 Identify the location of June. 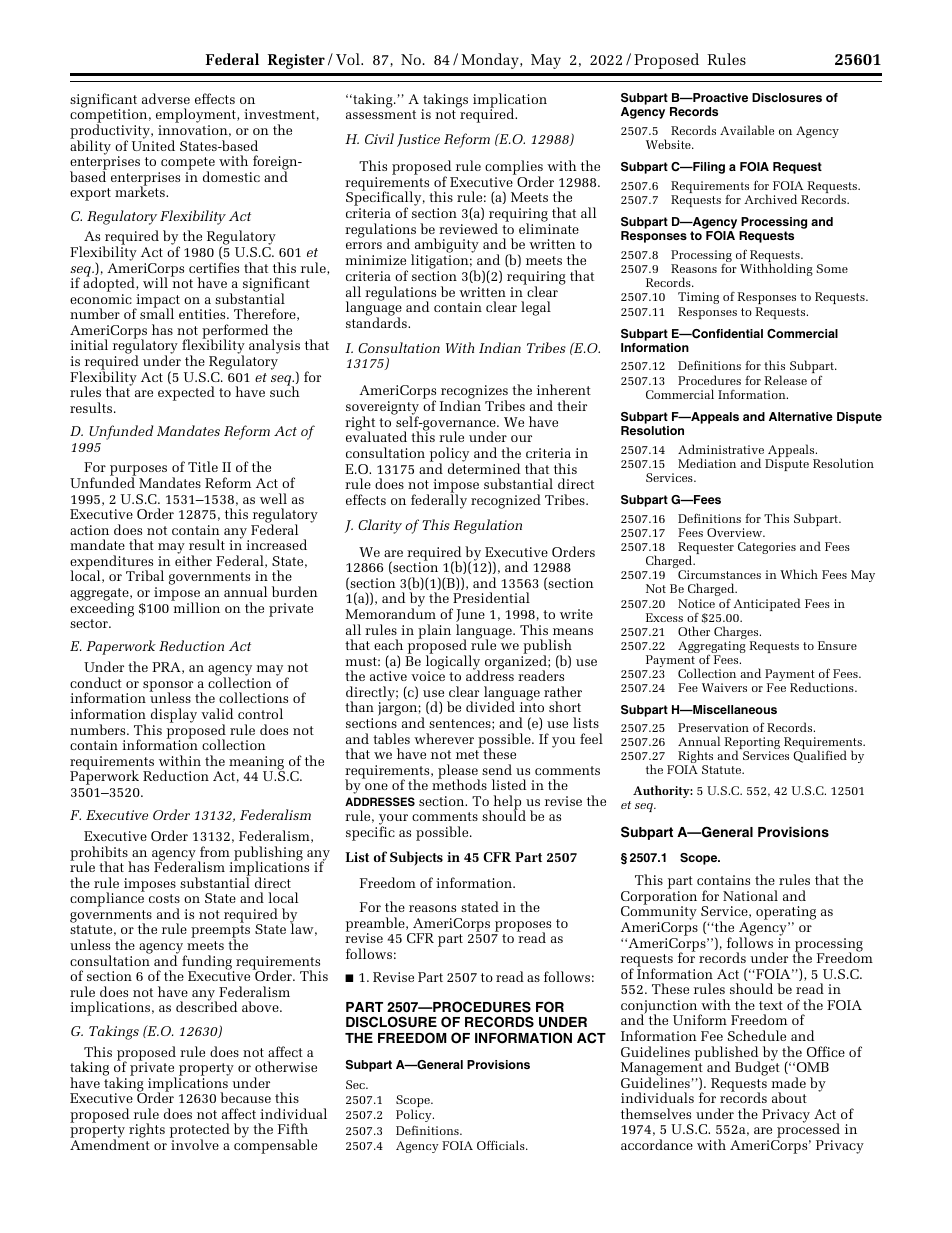
(470, 617).
